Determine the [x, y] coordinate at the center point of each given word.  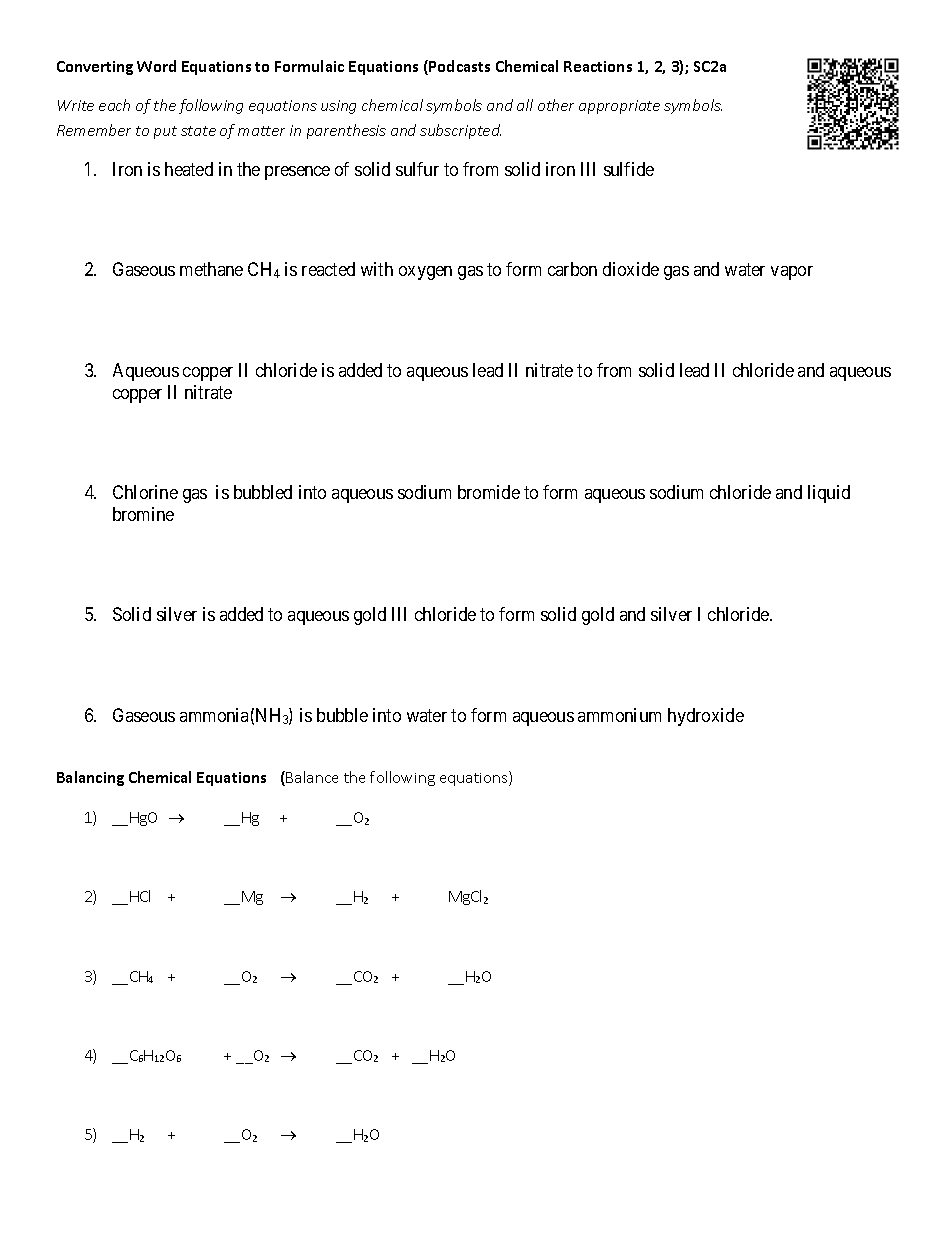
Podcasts [458, 67]
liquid [829, 494]
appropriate [619, 107]
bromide [489, 492]
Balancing [90, 778]
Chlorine [145, 492]
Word [156, 66]
